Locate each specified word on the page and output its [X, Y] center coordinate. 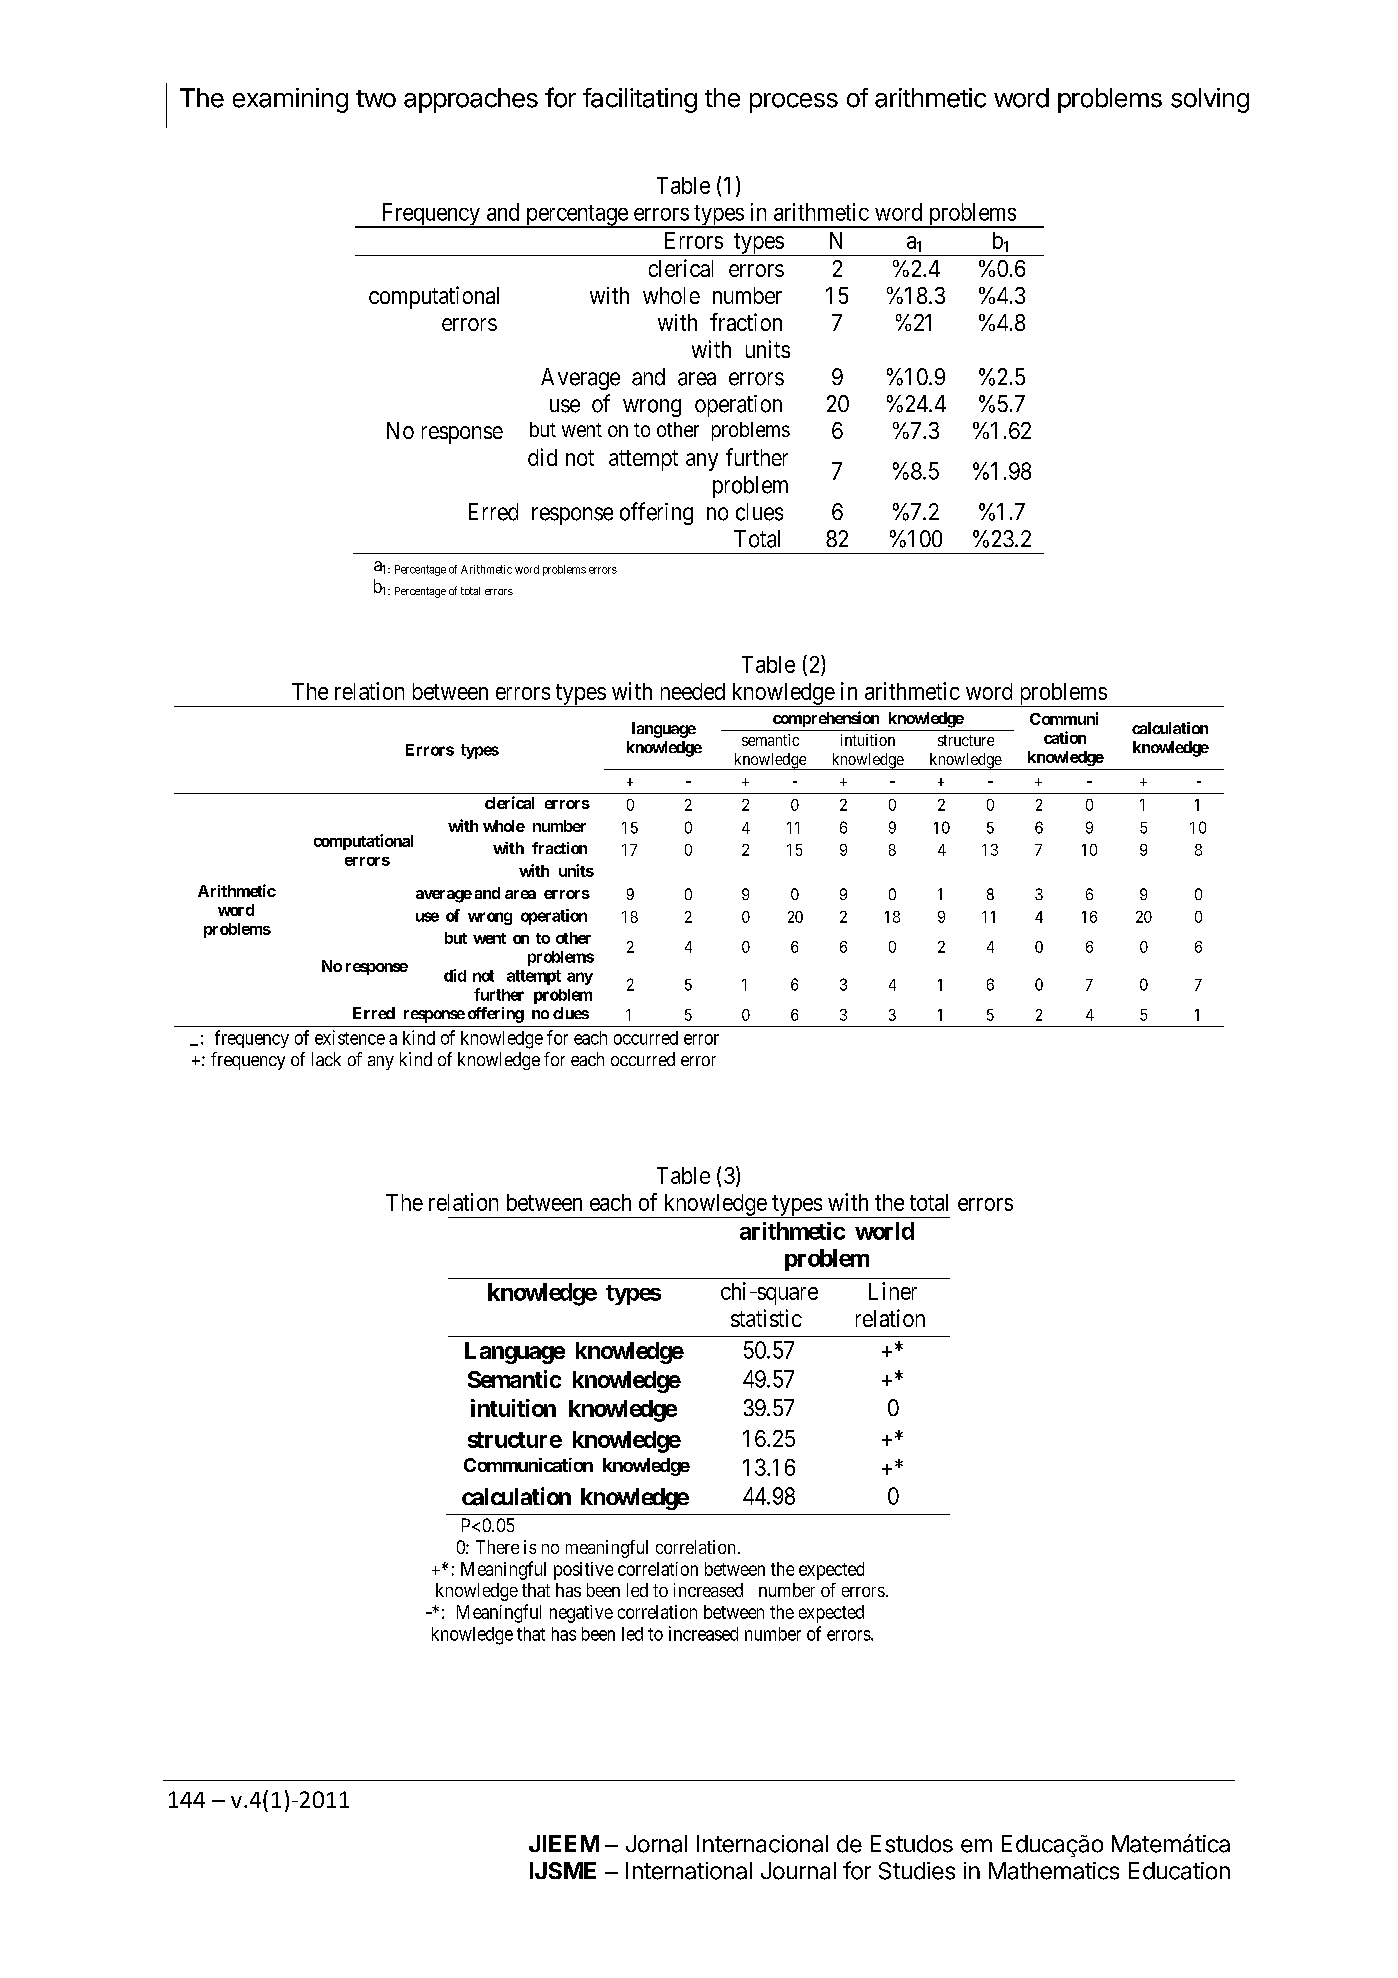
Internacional [762, 1844]
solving [1210, 100]
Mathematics [1054, 1871]
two [376, 99]
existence [350, 1037]
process [794, 103]
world [884, 1231]
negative [581, 1614]
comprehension [826, 719]
